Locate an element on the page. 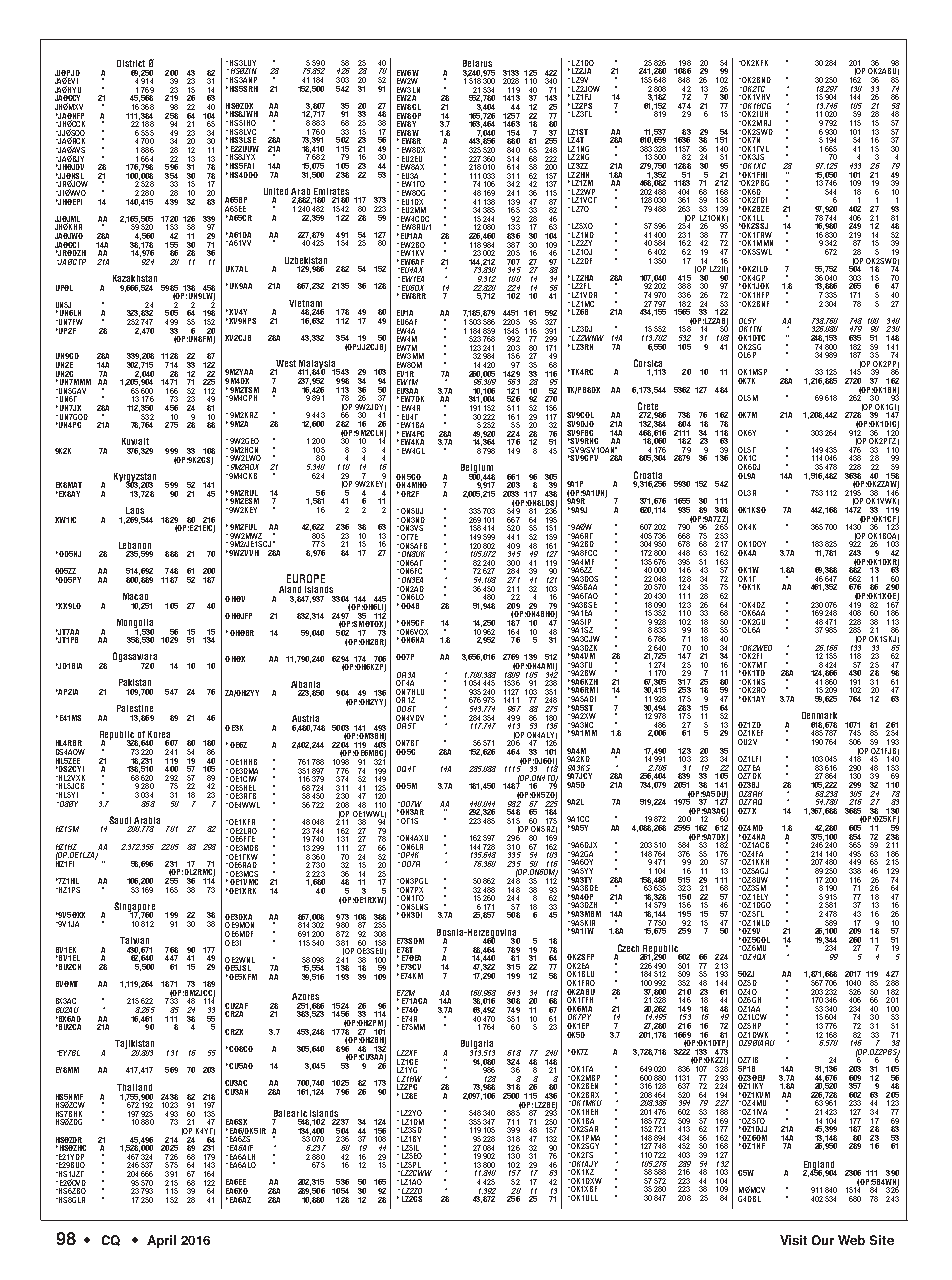 The width and height of the page is (952, 1280). Ogasawara is located at coordinates (135, 658).
